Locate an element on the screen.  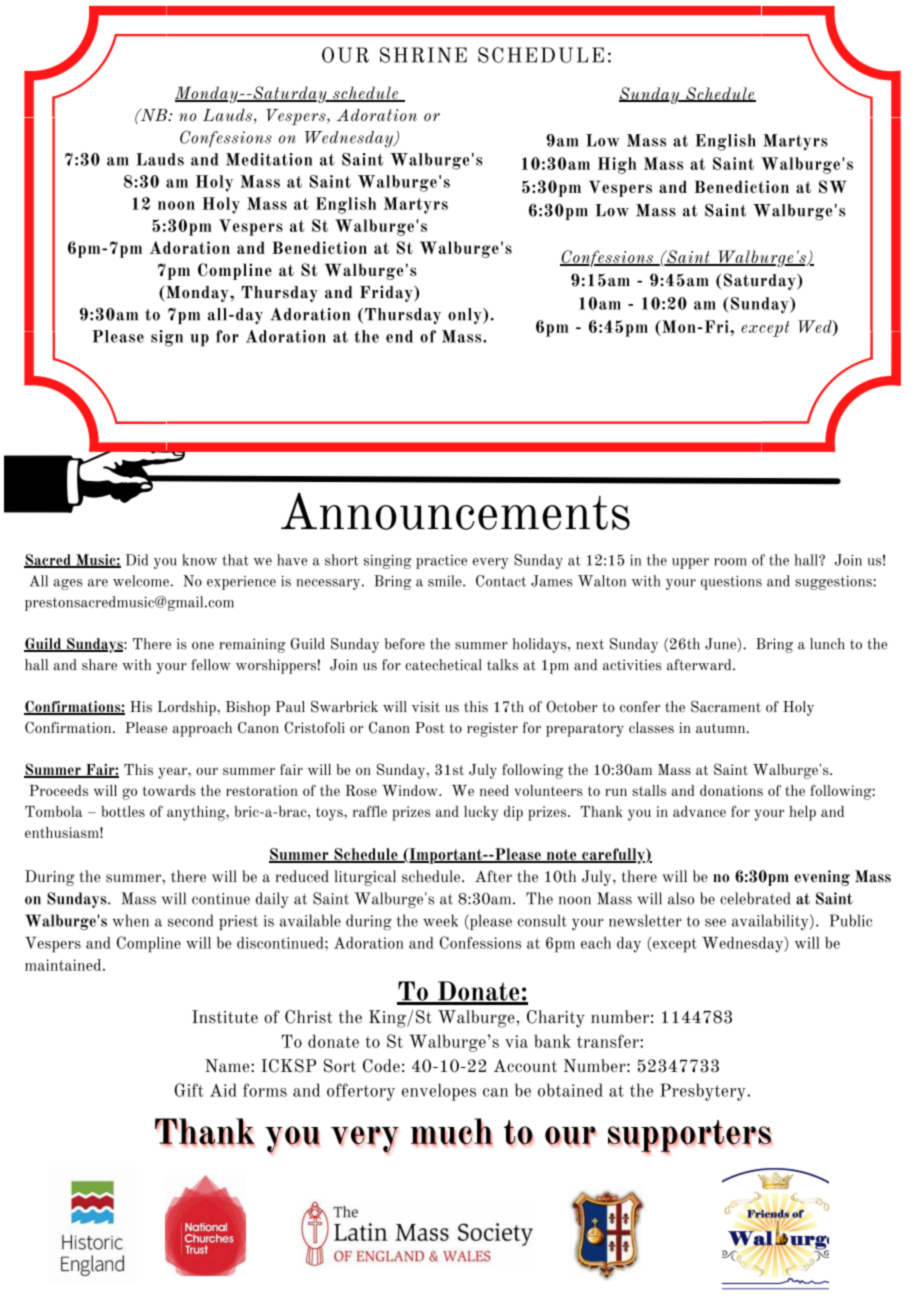
smile is located at coordinates (446, 581).
